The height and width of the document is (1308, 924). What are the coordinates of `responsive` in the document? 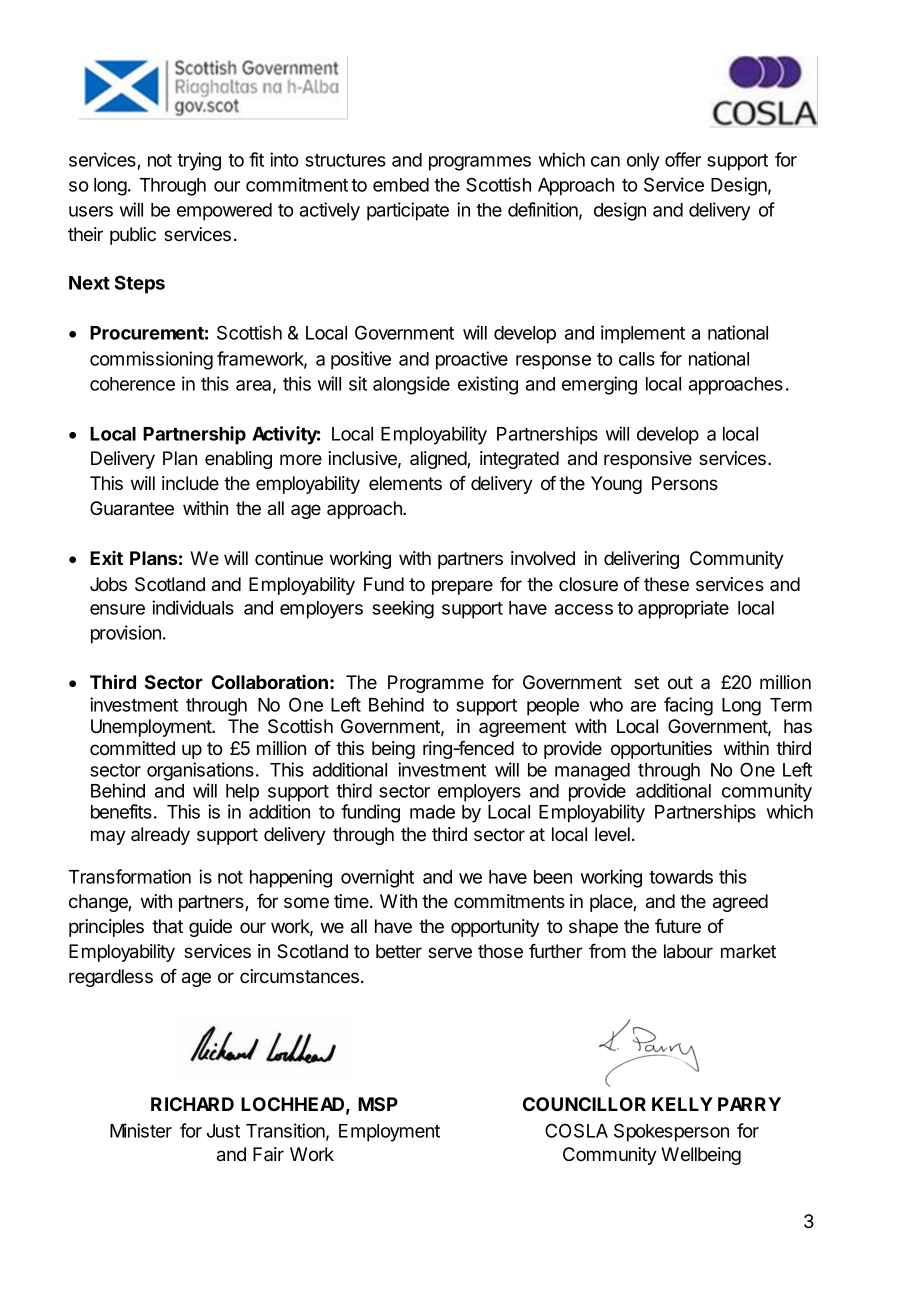 It's located at (648, 460).
